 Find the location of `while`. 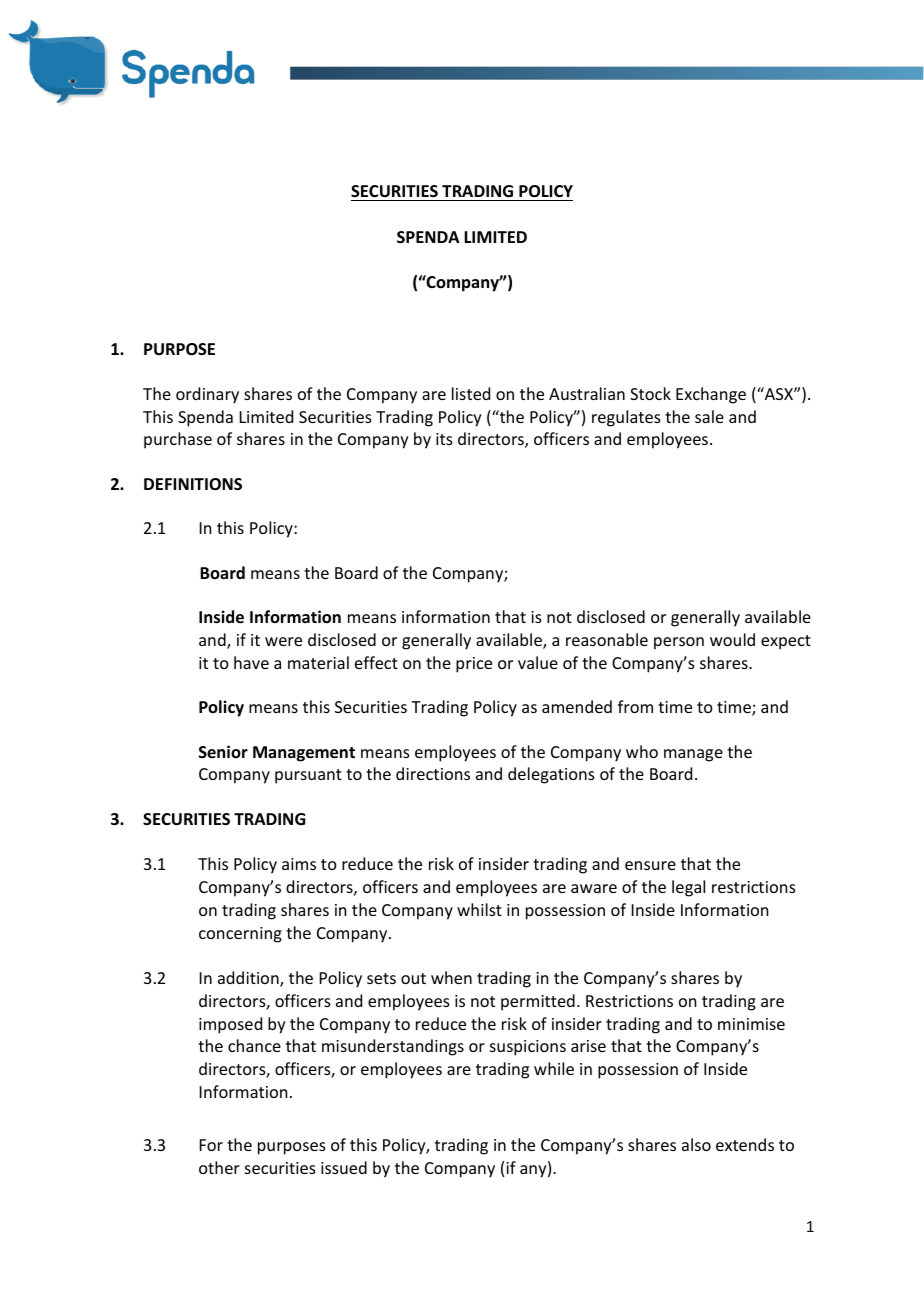

while is located at coordinates (554, 1068).
